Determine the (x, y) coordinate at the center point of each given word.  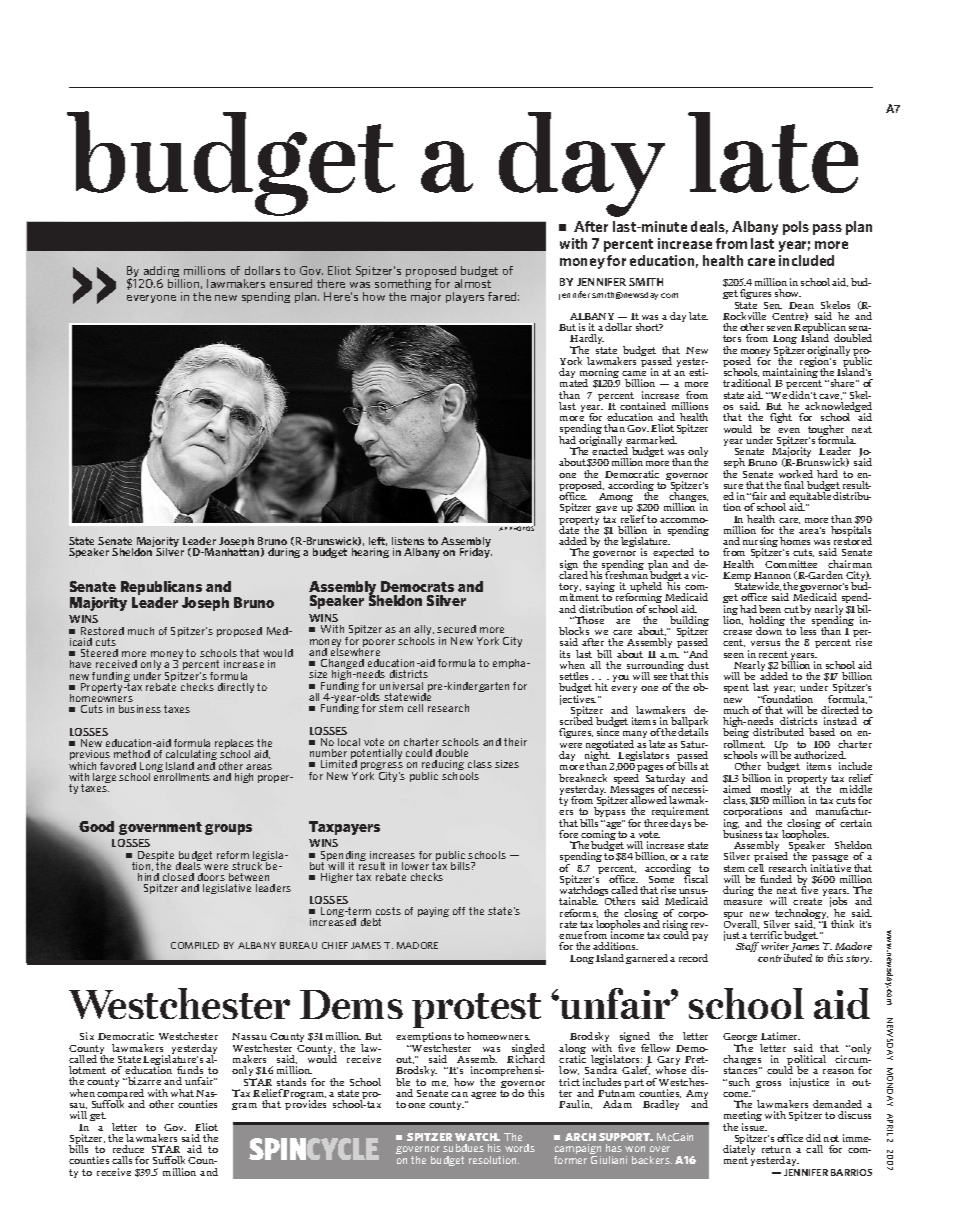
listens (408, 541)
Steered (99, 653)
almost (473, 283)
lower (415, 866)
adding (161, 273)
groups (228, 829)
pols (796, 228)
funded (776, 879)
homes (795, 541)
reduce (128, 1149)
